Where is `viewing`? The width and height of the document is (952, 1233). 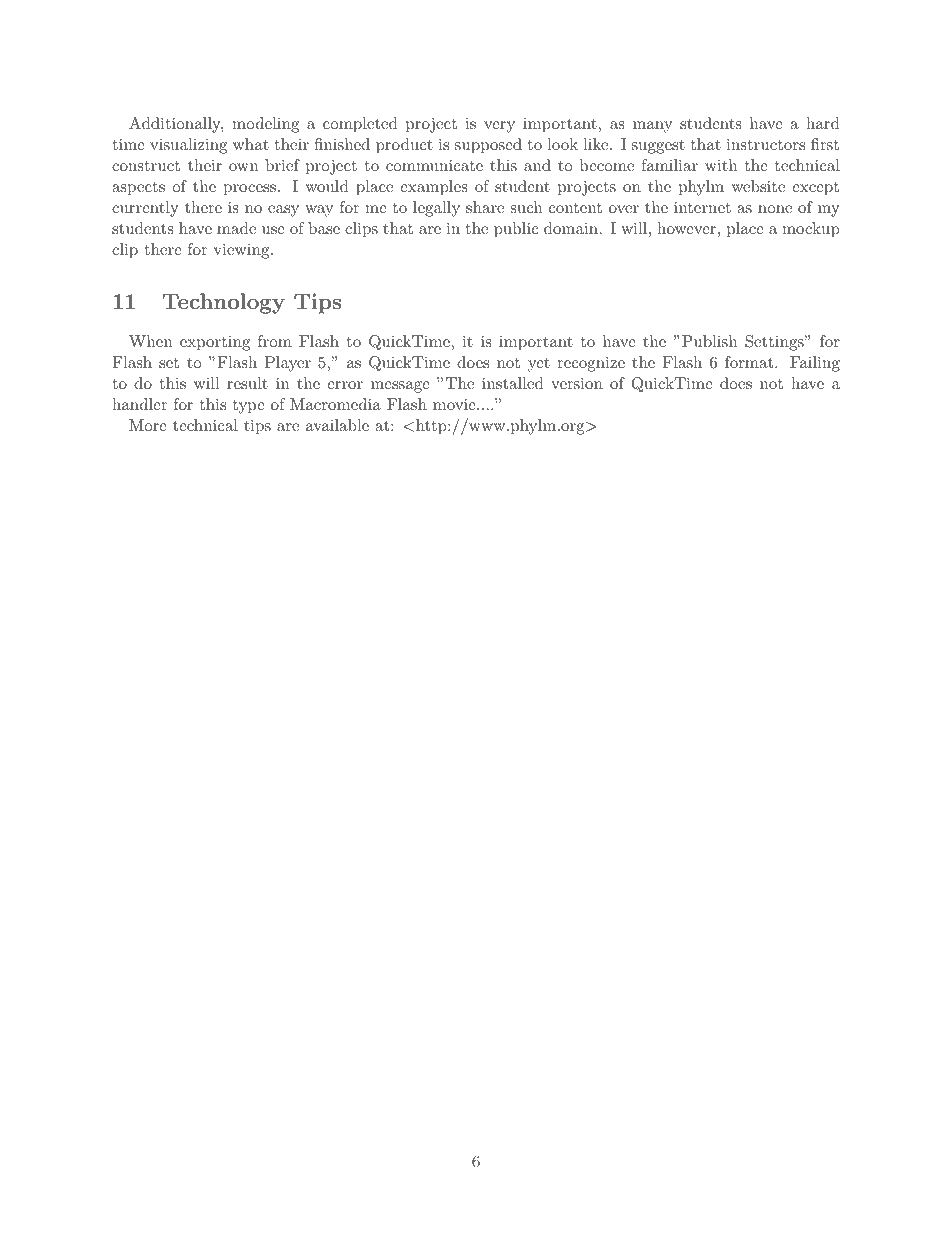 viewing is located at coordinates (243, 251).
